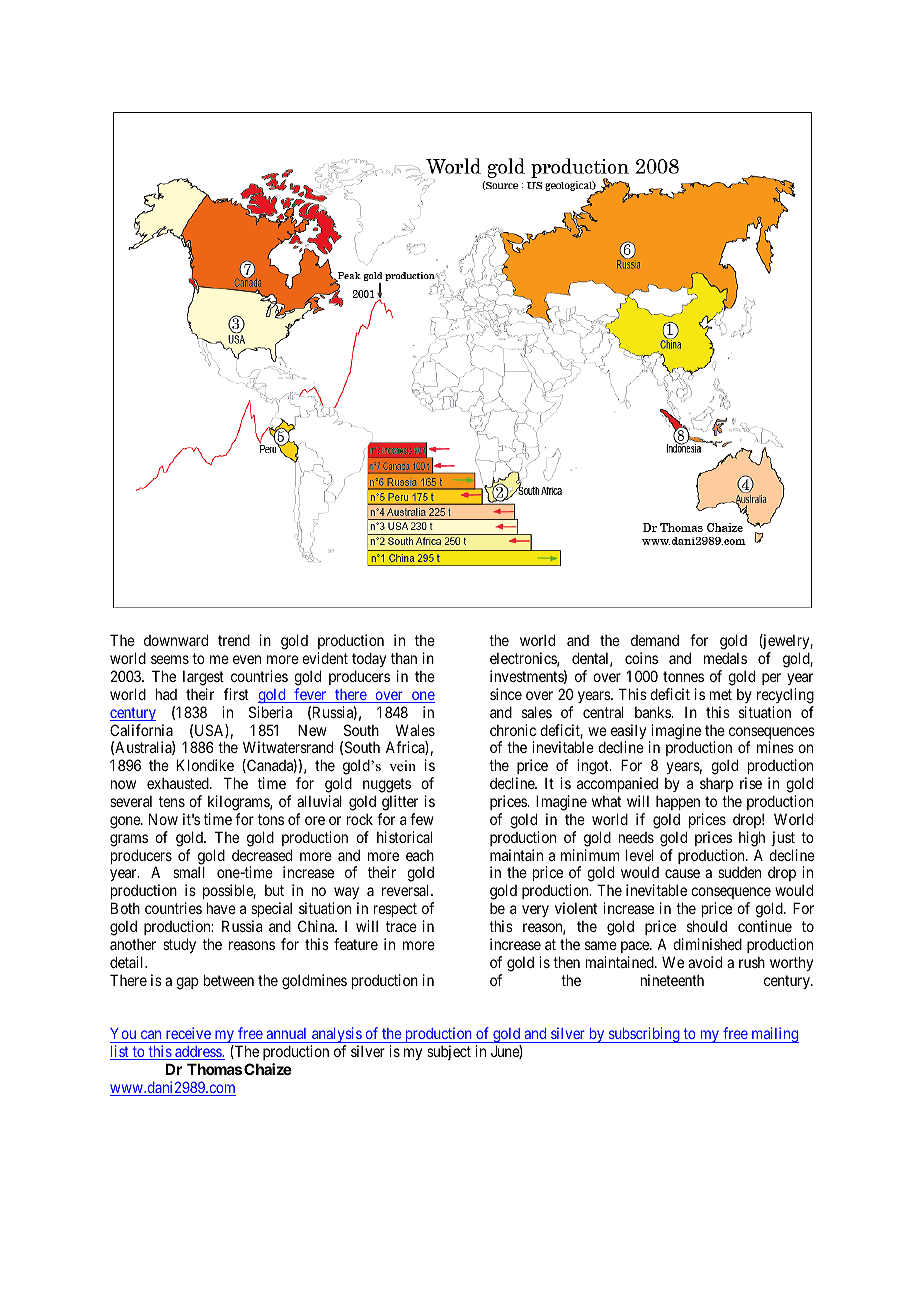 This page has width=924, height=1308. Describe the element at coordinates (387, 785) in the page. I see `nuggets` at that location.
